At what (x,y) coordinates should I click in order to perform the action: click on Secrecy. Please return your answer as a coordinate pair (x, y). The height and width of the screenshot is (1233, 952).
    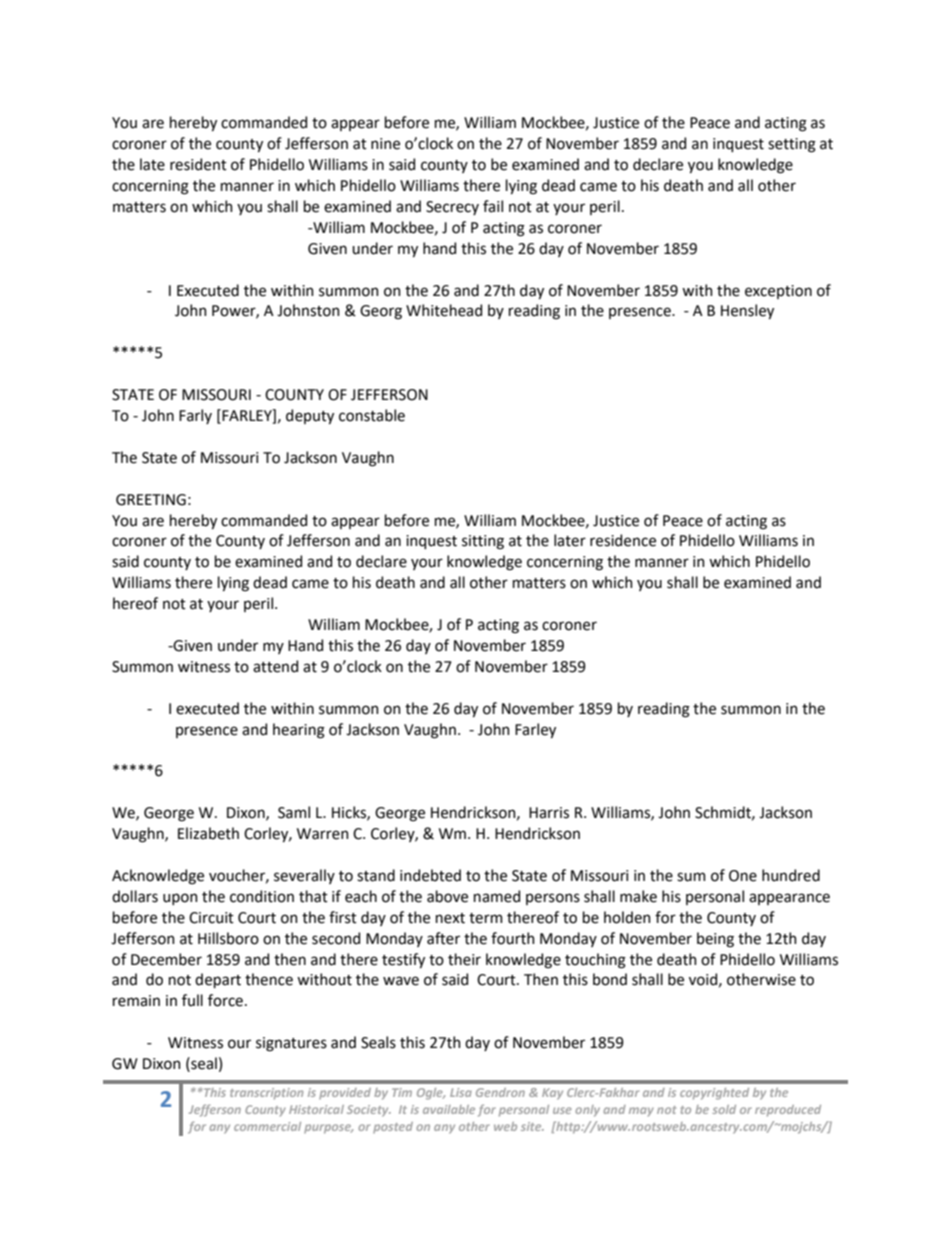
    Looking at the image, I should click on (452, 208).
